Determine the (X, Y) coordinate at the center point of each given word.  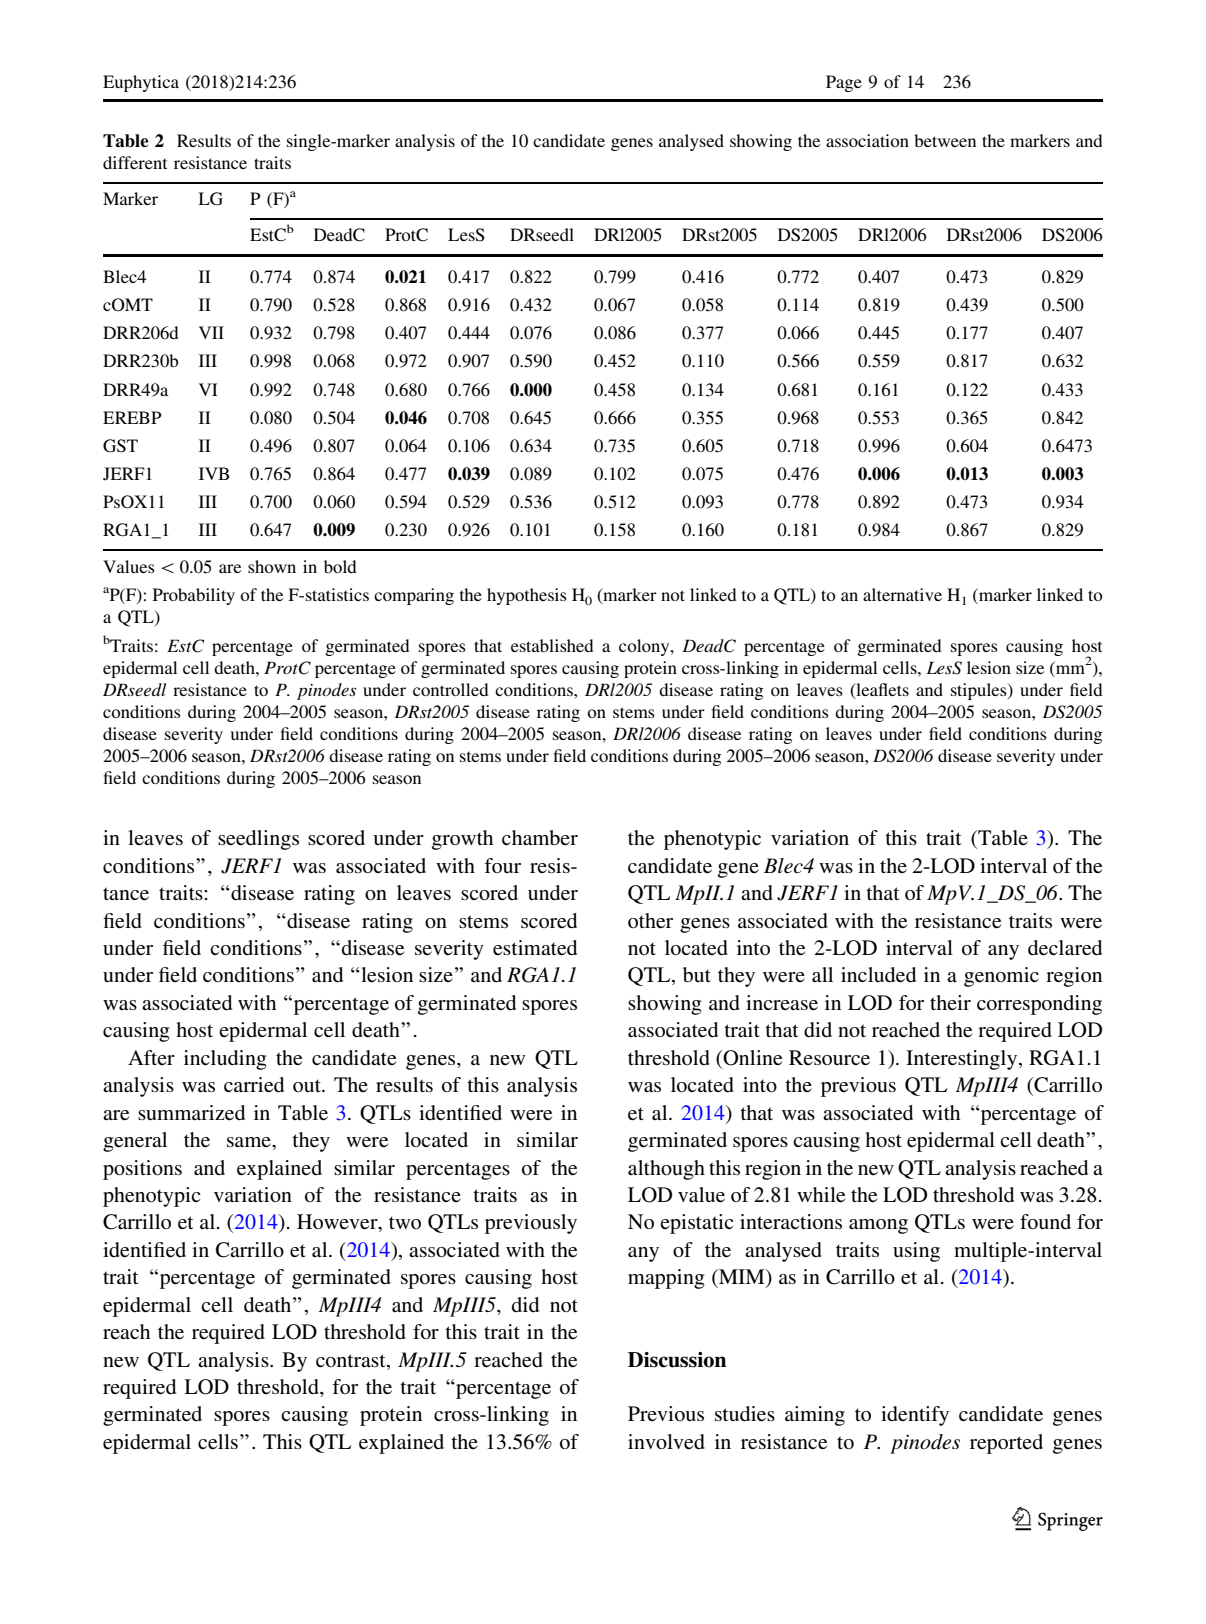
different (135, 162)
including (225, 1060)
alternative (902, 594)
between (945, 140)
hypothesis (527, 596)
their (950, 1002)
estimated (535, 948)
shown (272, 566)
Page (844, 83)
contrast (352, 1360)
